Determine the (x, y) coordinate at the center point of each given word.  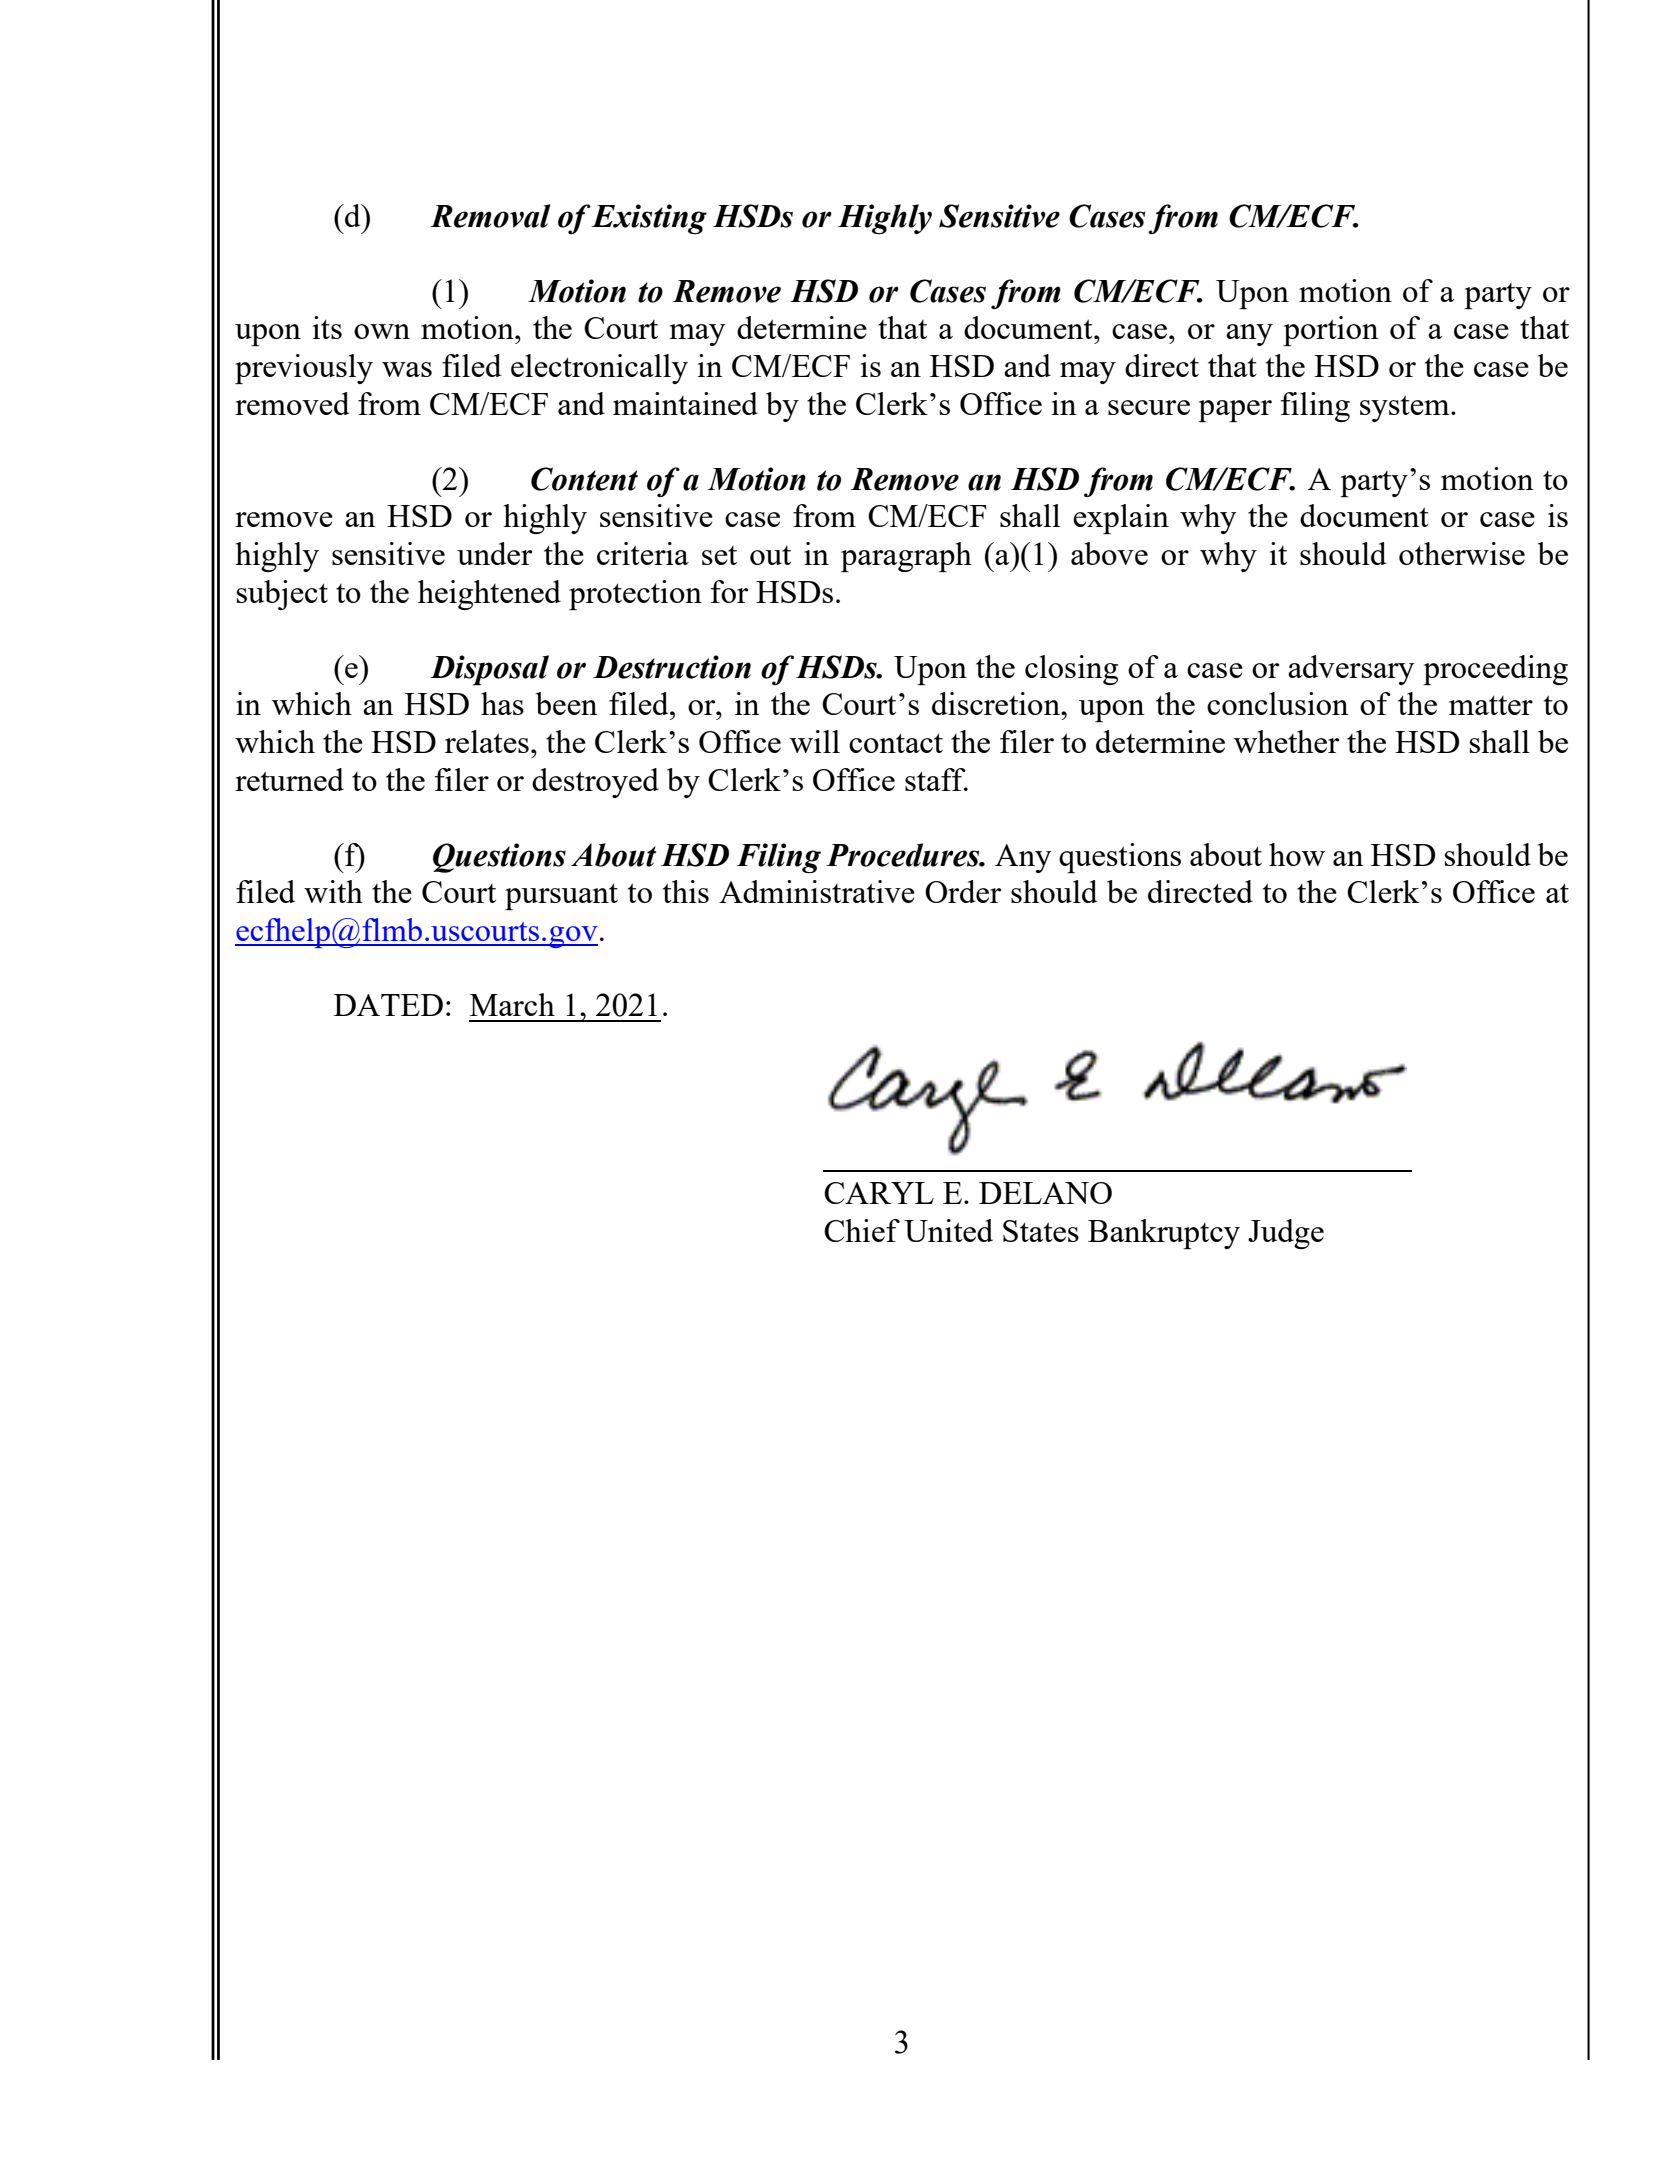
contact (896, 743)
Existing (649, 219)
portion (1331, 331)
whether (1286, 741)
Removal (490, 216)
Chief (862, 1230)
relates (487, 741)
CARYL (879, 1193)
